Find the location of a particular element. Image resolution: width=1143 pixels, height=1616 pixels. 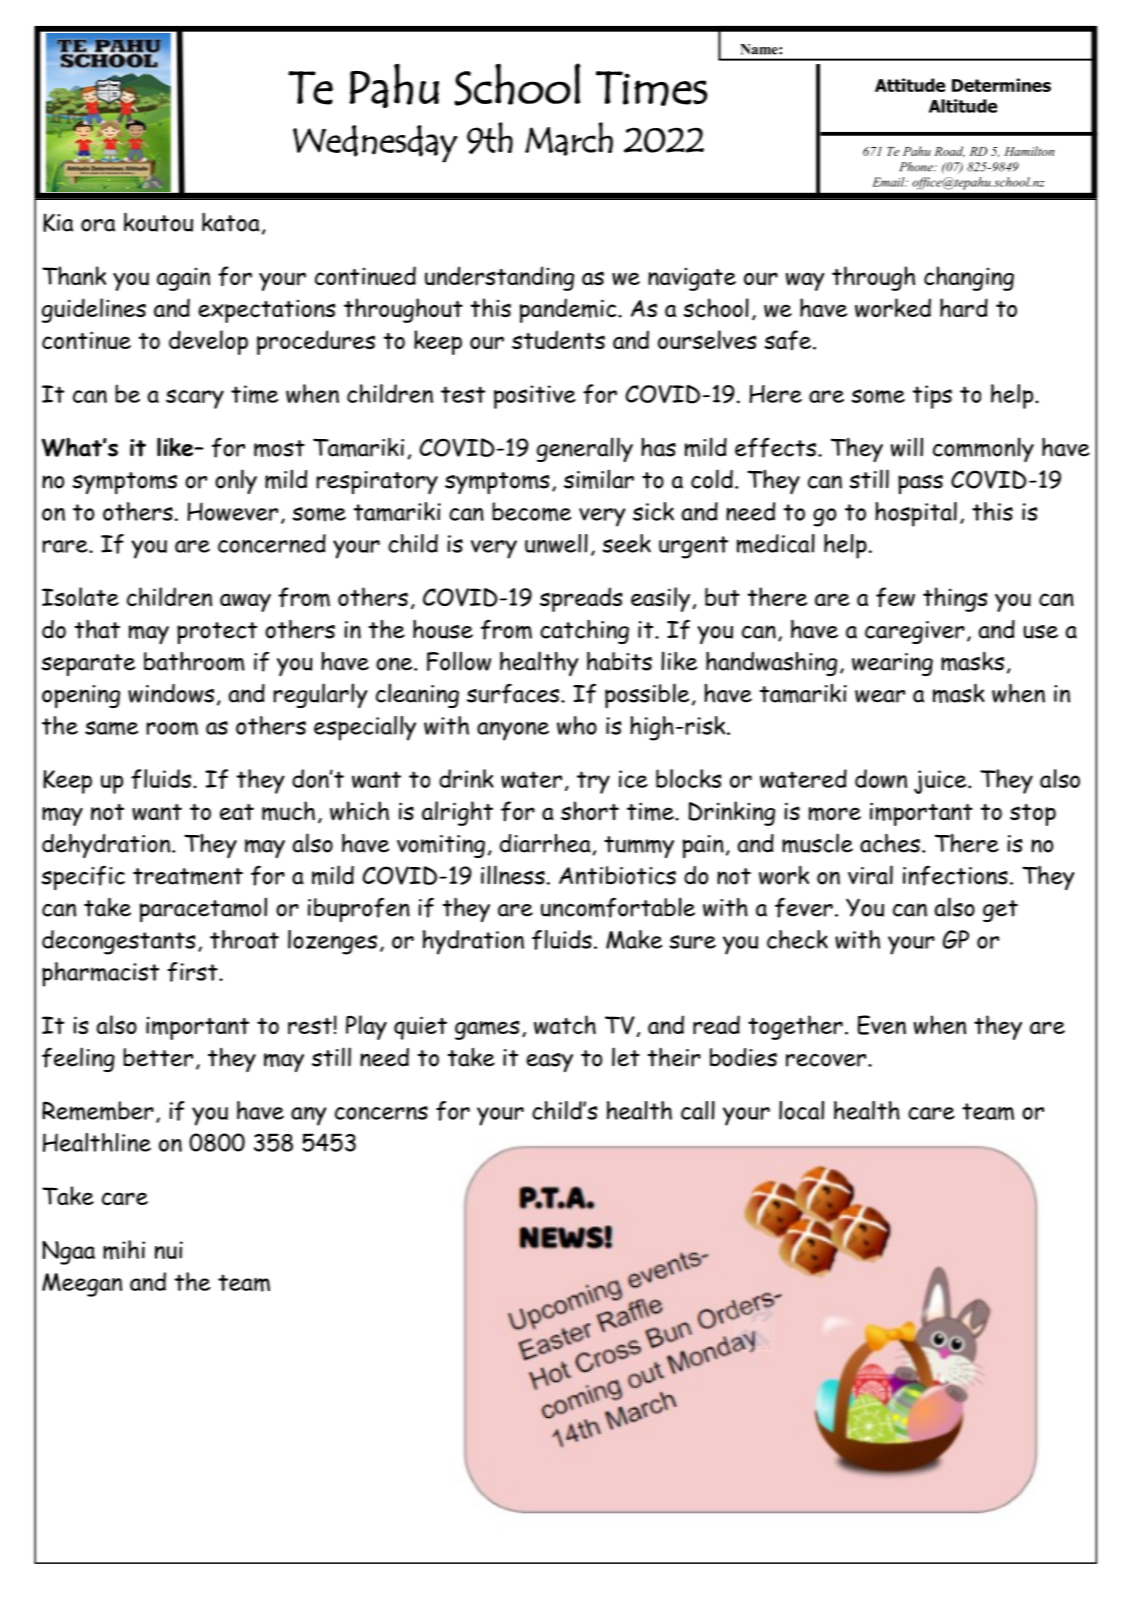

However is located at coordinates (232, 511).
